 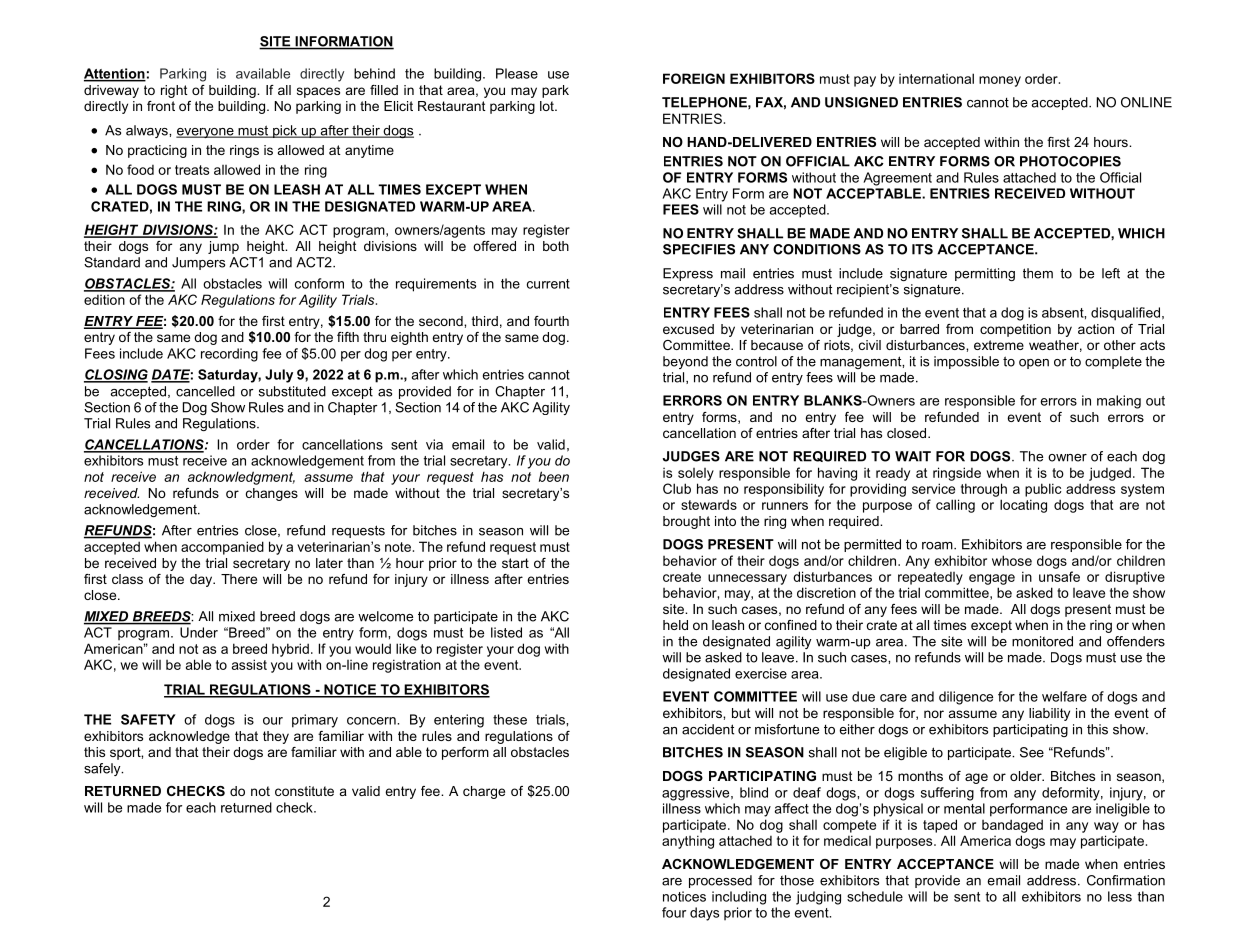 I want to click on beyond, so click(x=685, y=362).
